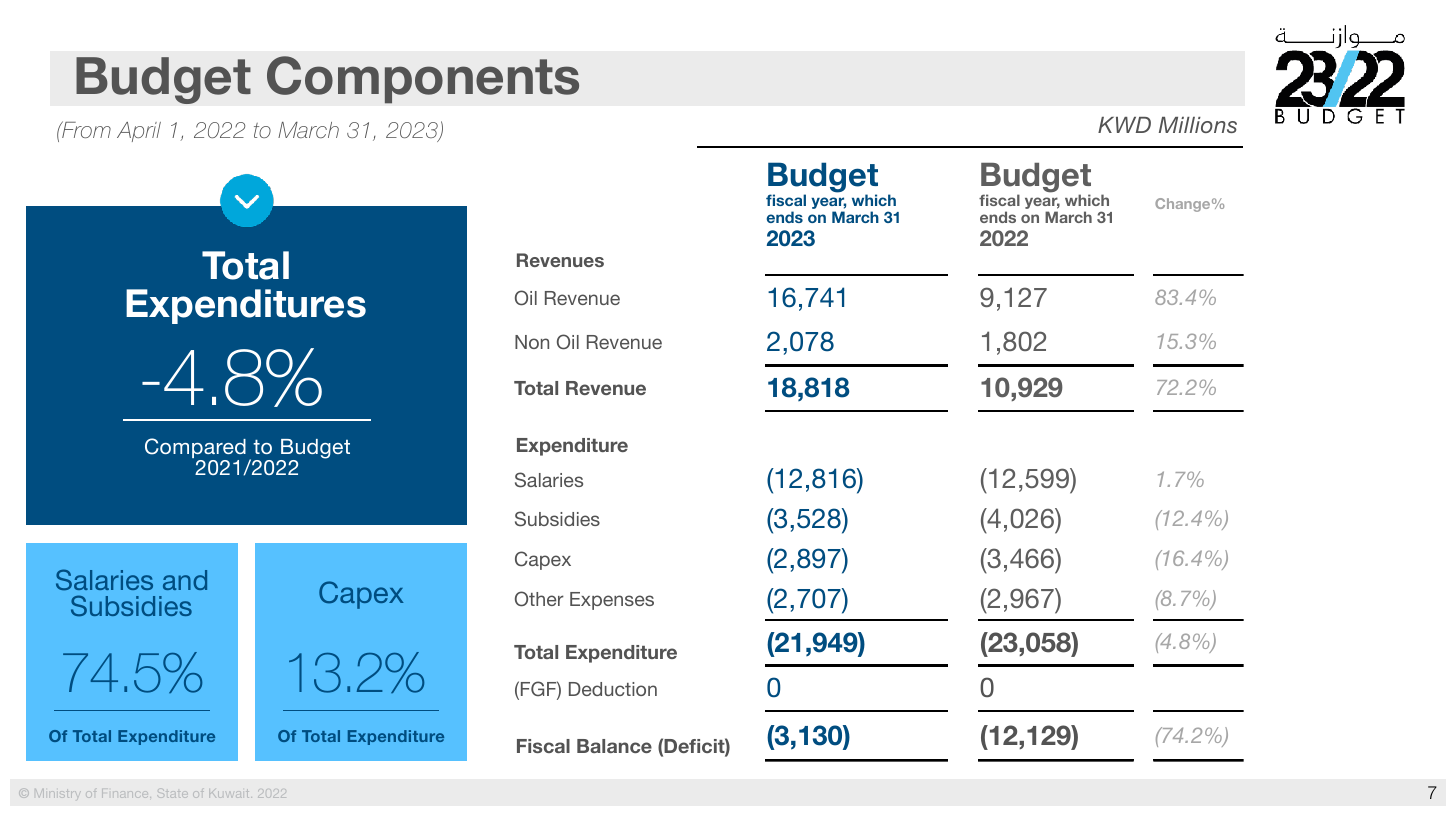  Describe the element at coordinates (185, 580) in the page. I see `and` at that location.
